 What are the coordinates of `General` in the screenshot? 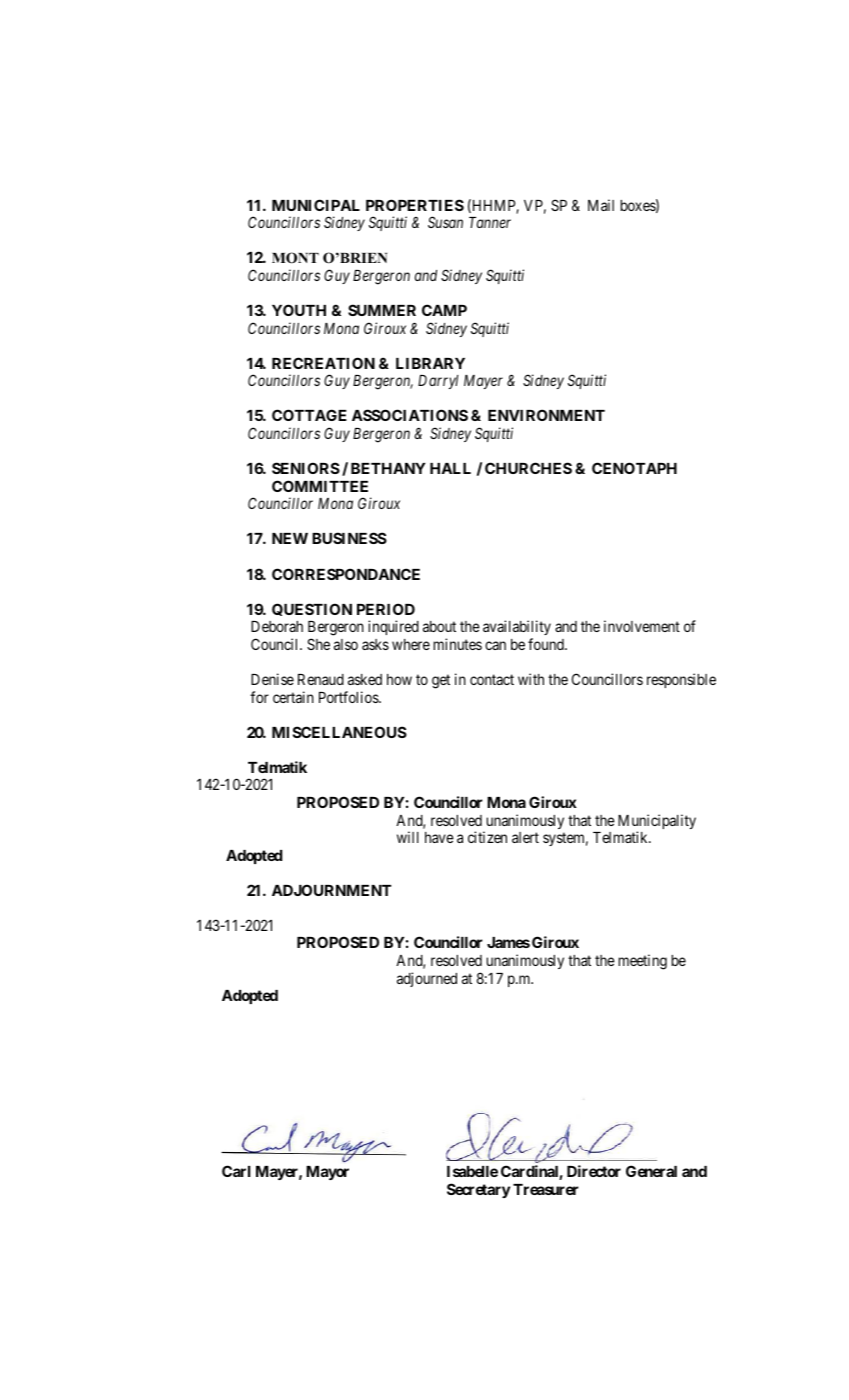 It's located at (651, 1171).
